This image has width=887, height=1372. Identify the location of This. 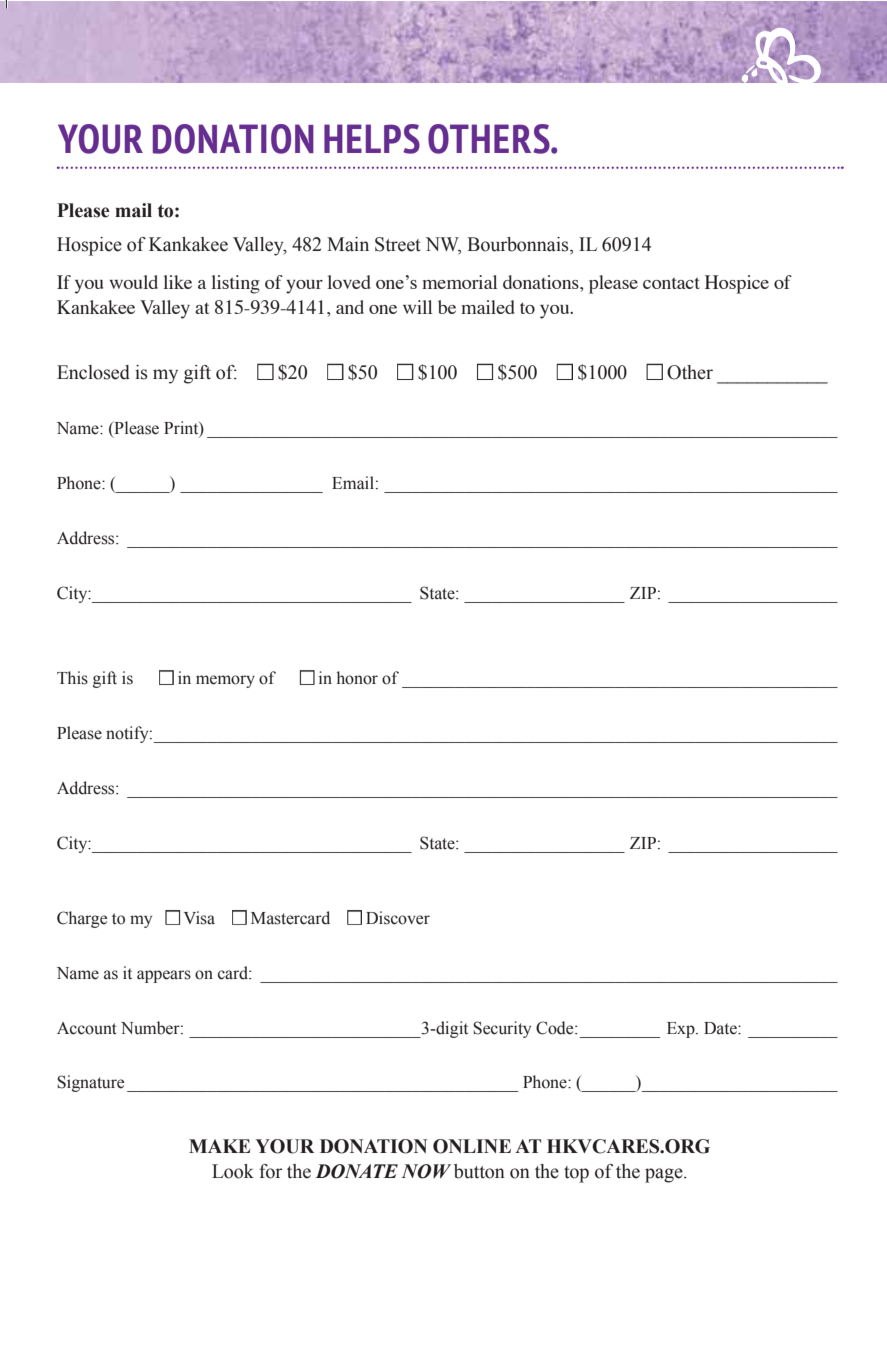
(72, 678).
